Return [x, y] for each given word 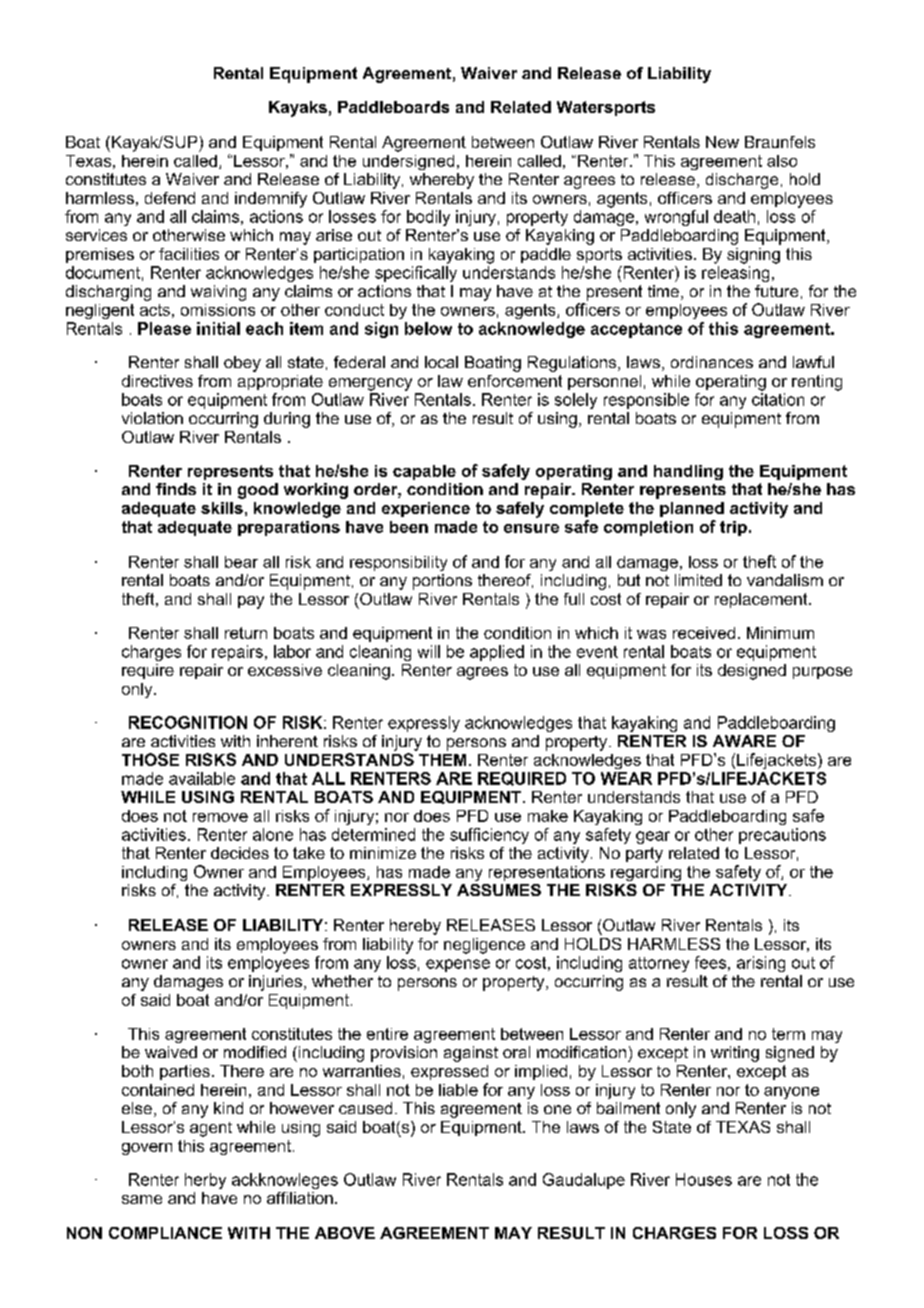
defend [170, 198]
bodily [428, 218]
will [429, 651]
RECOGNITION [188, 722]
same [142, 1199]
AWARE [744, 741]
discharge [742, 181]
